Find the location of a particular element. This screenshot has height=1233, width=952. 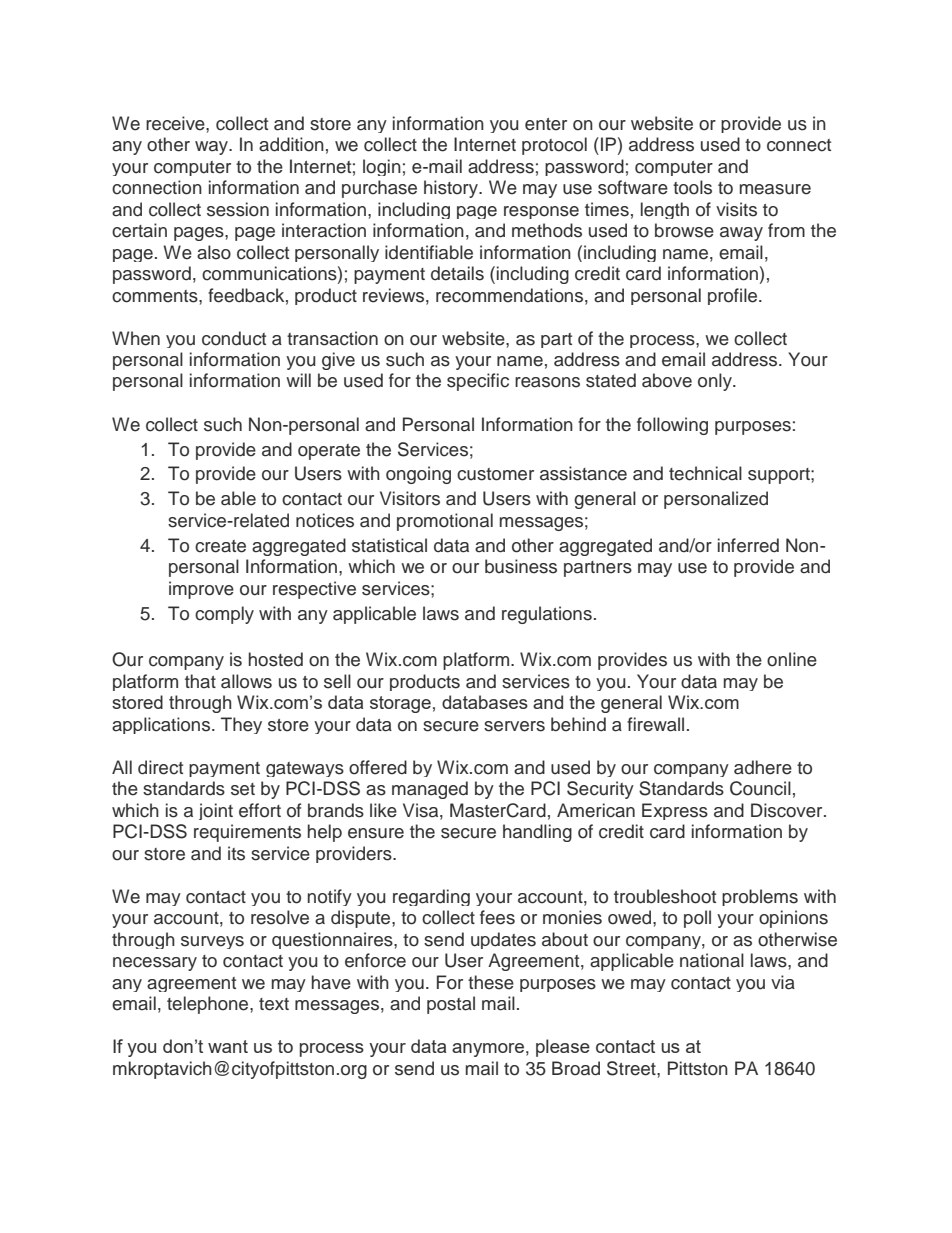

want is located at coordinates (228, 1046).
